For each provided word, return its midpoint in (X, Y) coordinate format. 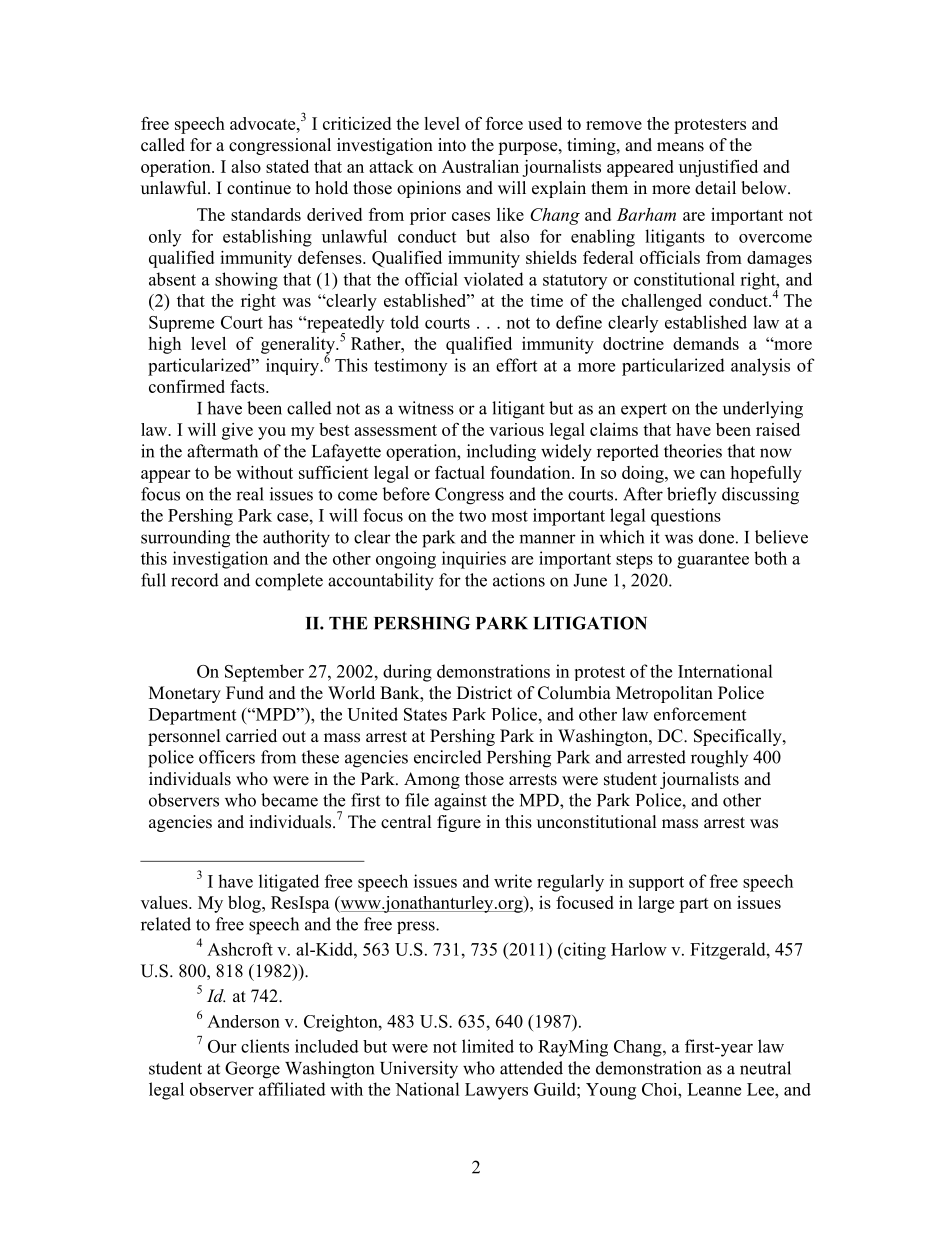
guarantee (713, 561)
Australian (480, 166)
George (252, 1070)
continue (259, 188)
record (195, 580)
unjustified (718, 168)
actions (519, 580)
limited (488, 1046)
